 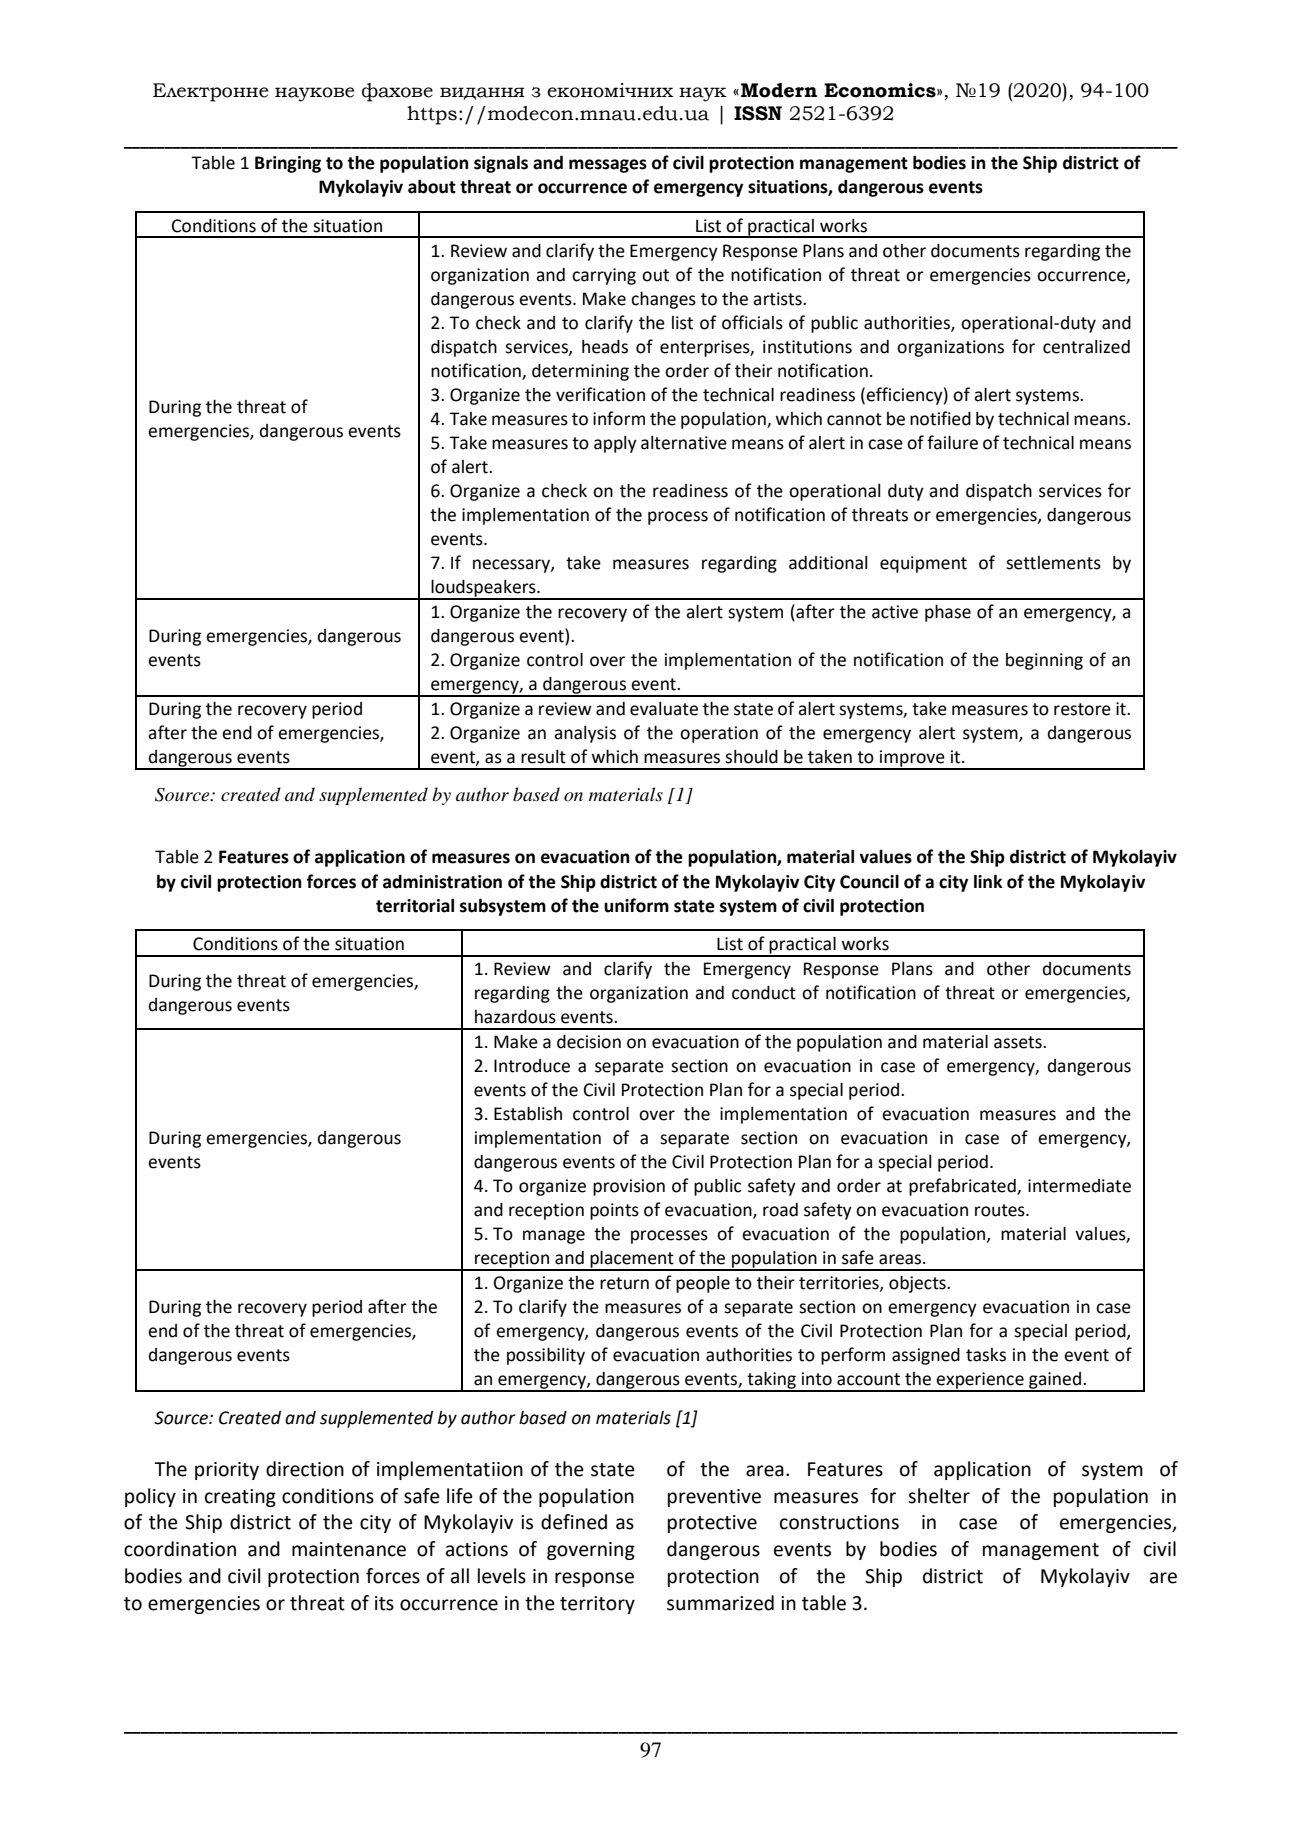 I want to click on assets, so click(x=1019, y=1042).
